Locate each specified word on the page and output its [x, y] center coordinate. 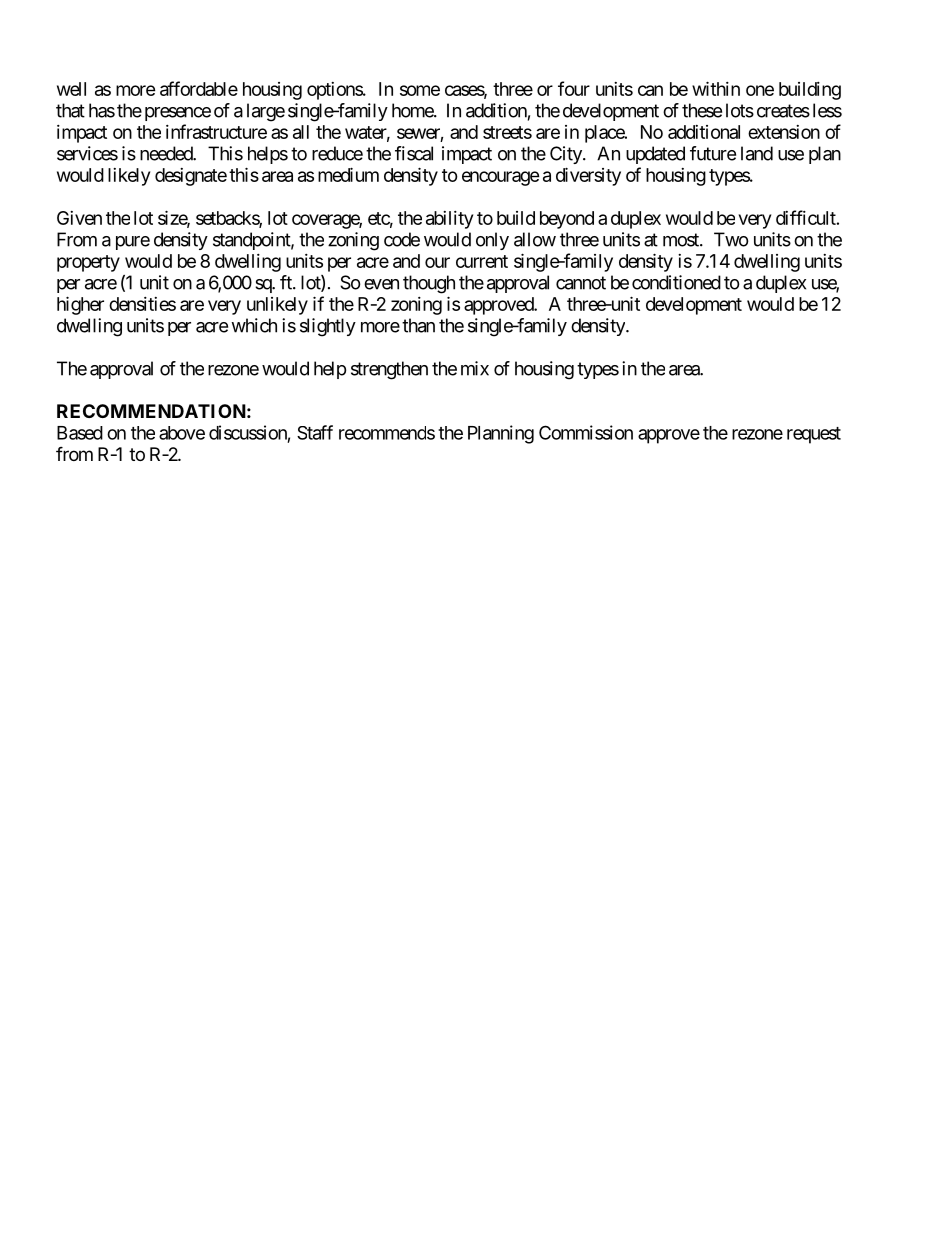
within [716, 88]
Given [79, 218]
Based [80, 433]
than [418, 325]
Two [731, 239]
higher [80, 305]
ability [449, 220]
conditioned [676, 282]
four [574, 88]
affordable [199, 88]
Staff [315, 432]
